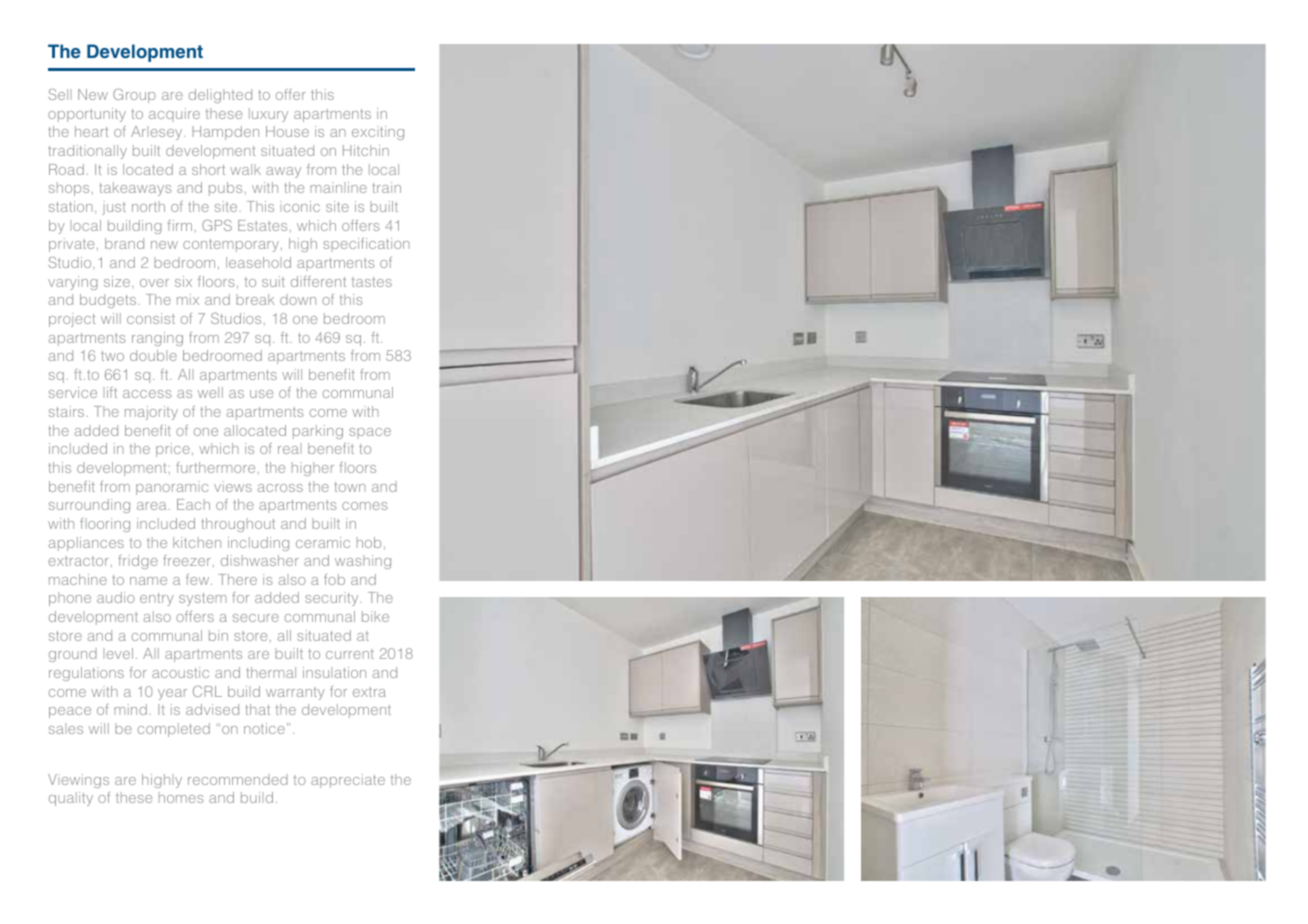 Image resolution: width=1308 pixels, height=924 pixels. What do you see at coordinates (110, 392) in the page?
I see `lift` at bounding box center [110, 392].
